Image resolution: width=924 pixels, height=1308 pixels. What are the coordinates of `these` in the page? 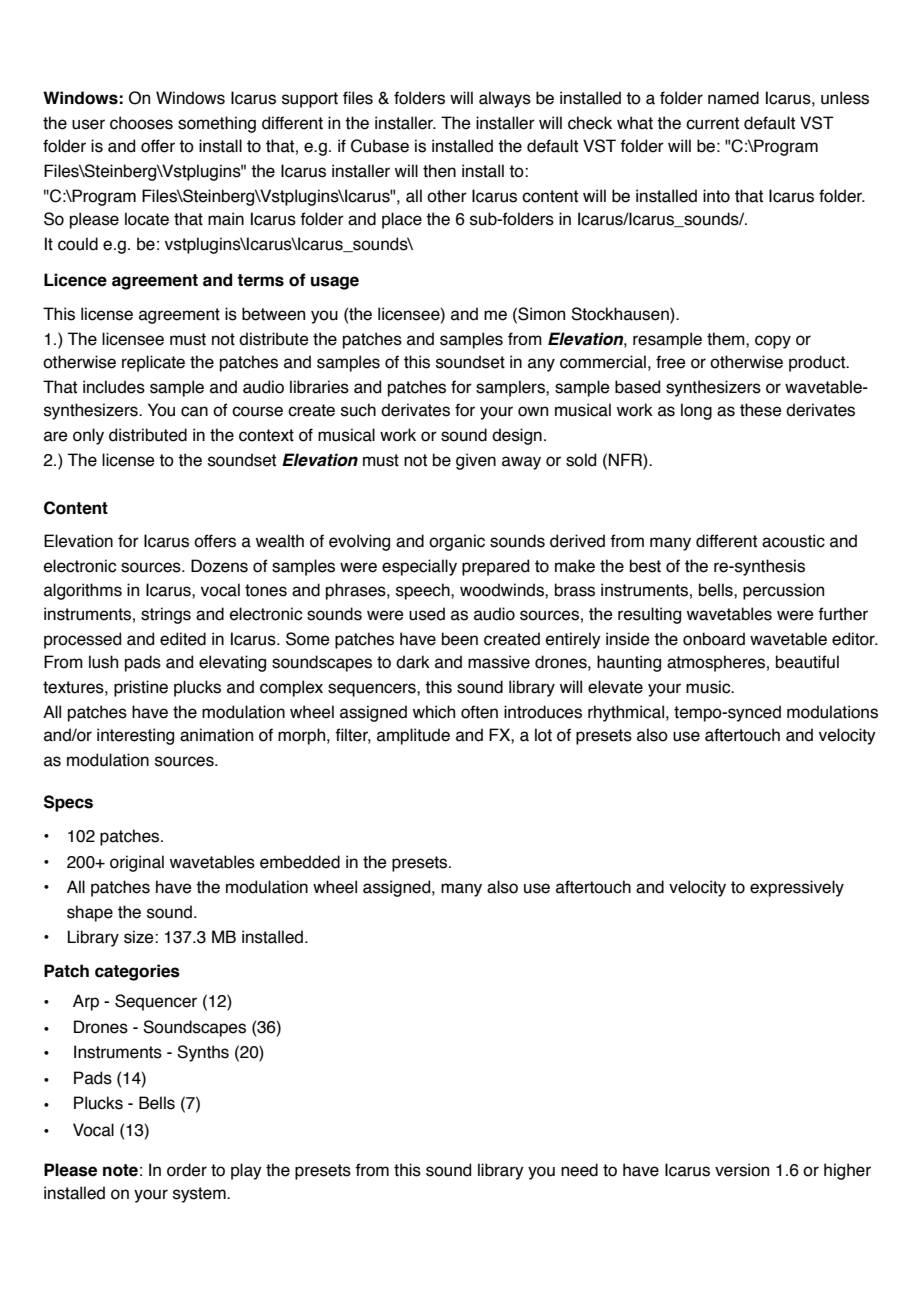 It's located at (761, 410).
